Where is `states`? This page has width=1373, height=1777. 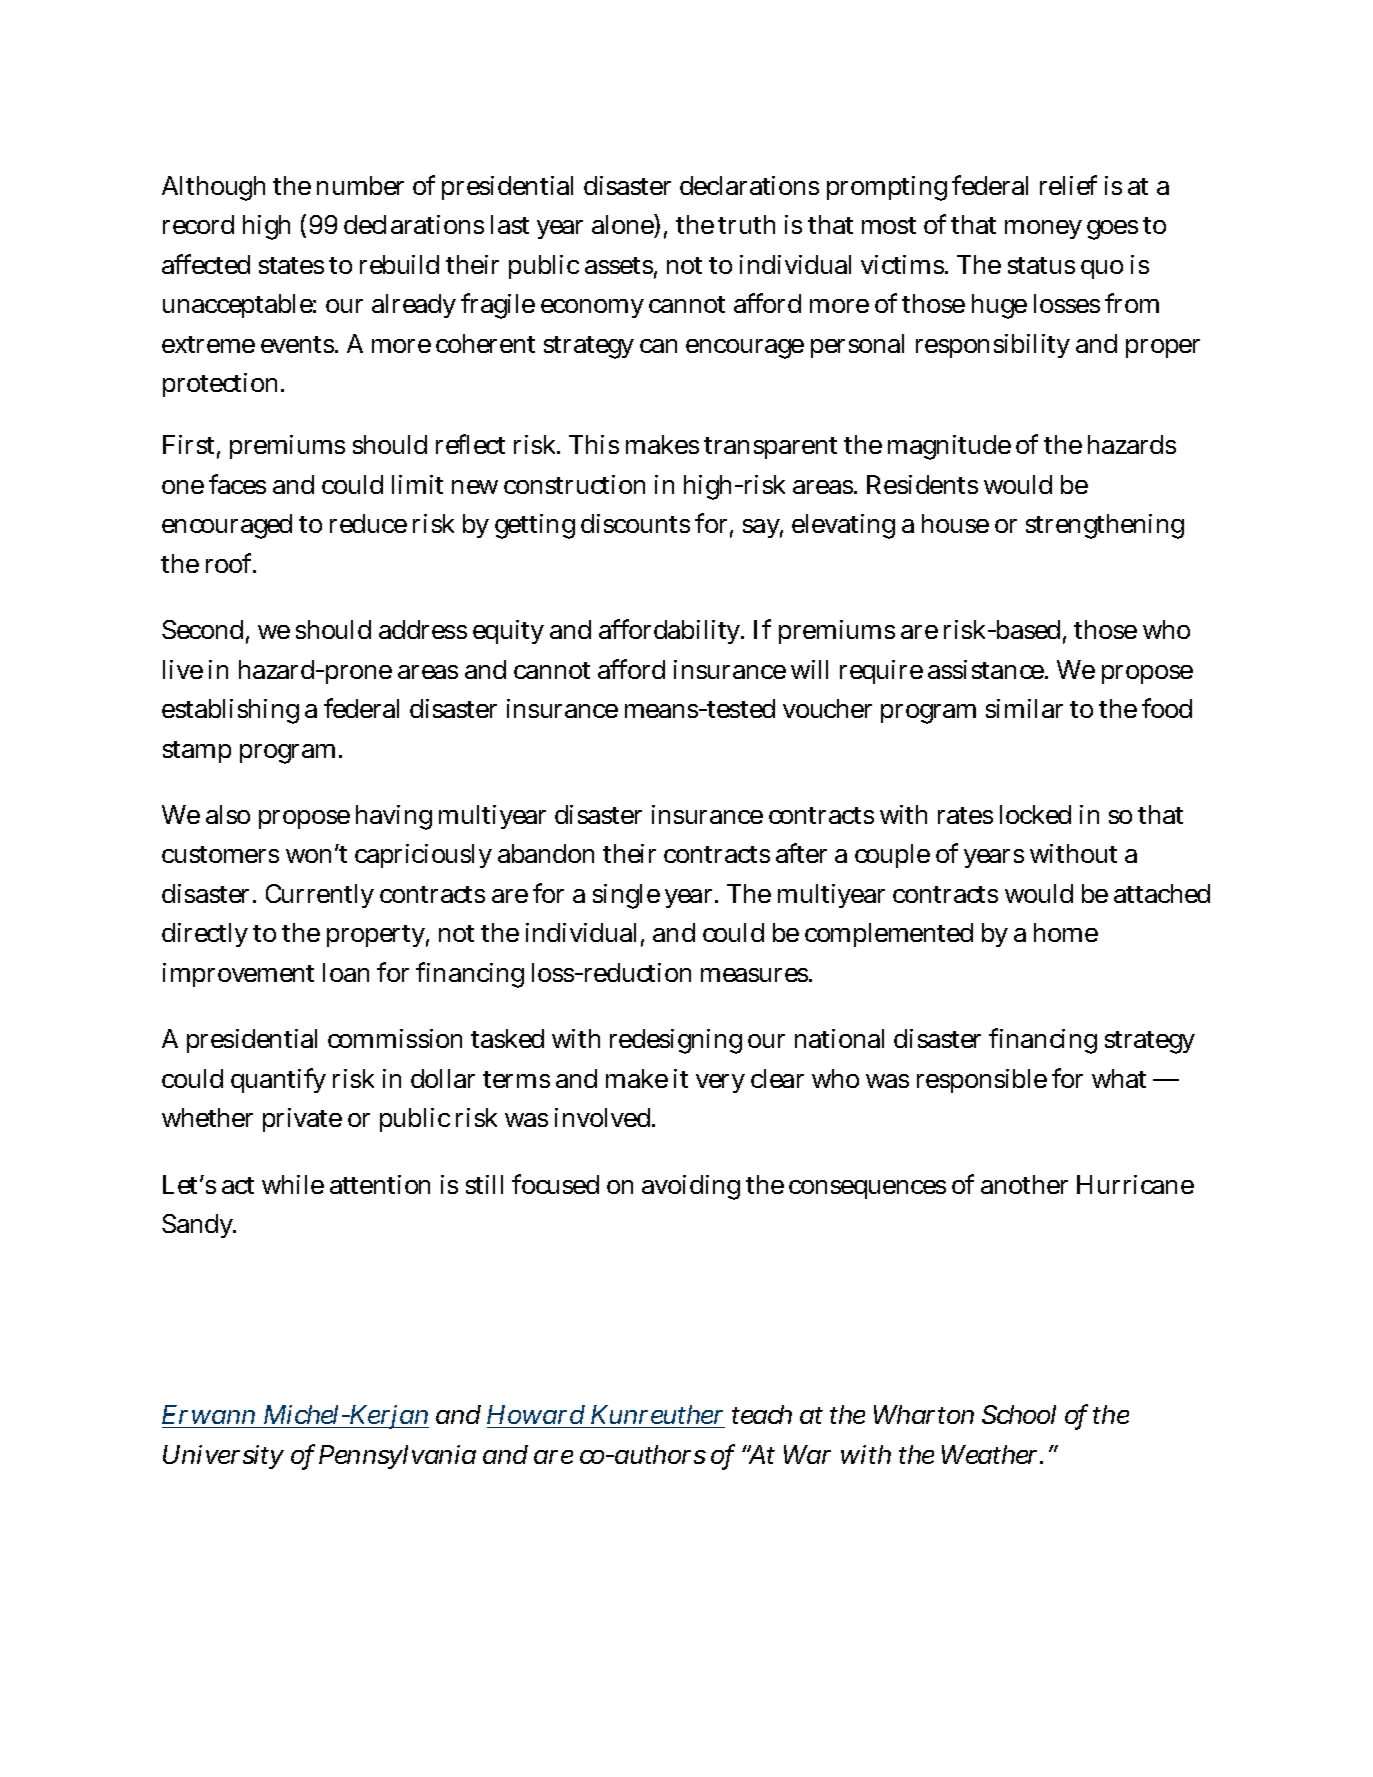 states is located at coordinates (291, 265).
